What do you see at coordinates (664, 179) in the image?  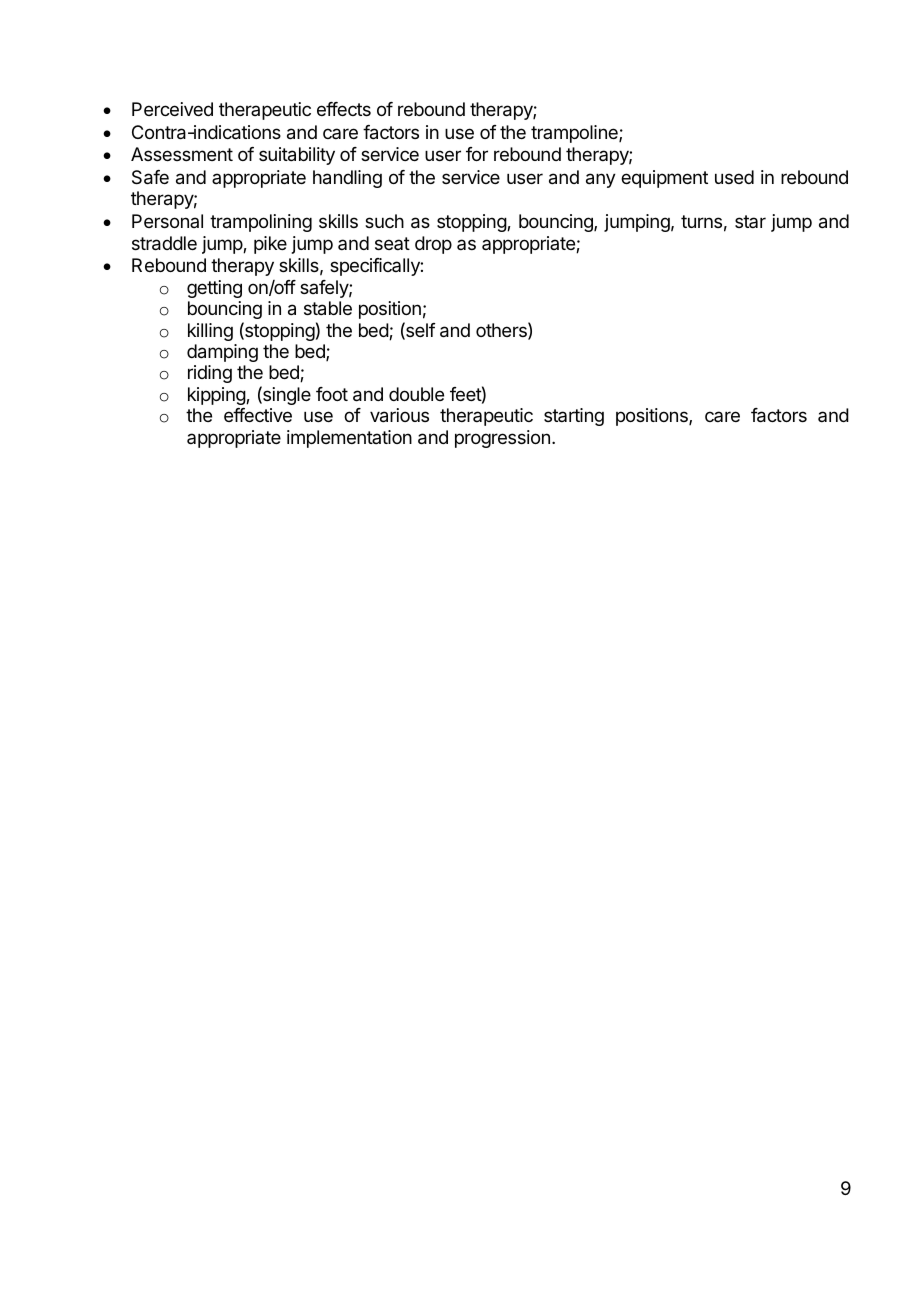 I see `equipment` at bounding box center [664, 179].
